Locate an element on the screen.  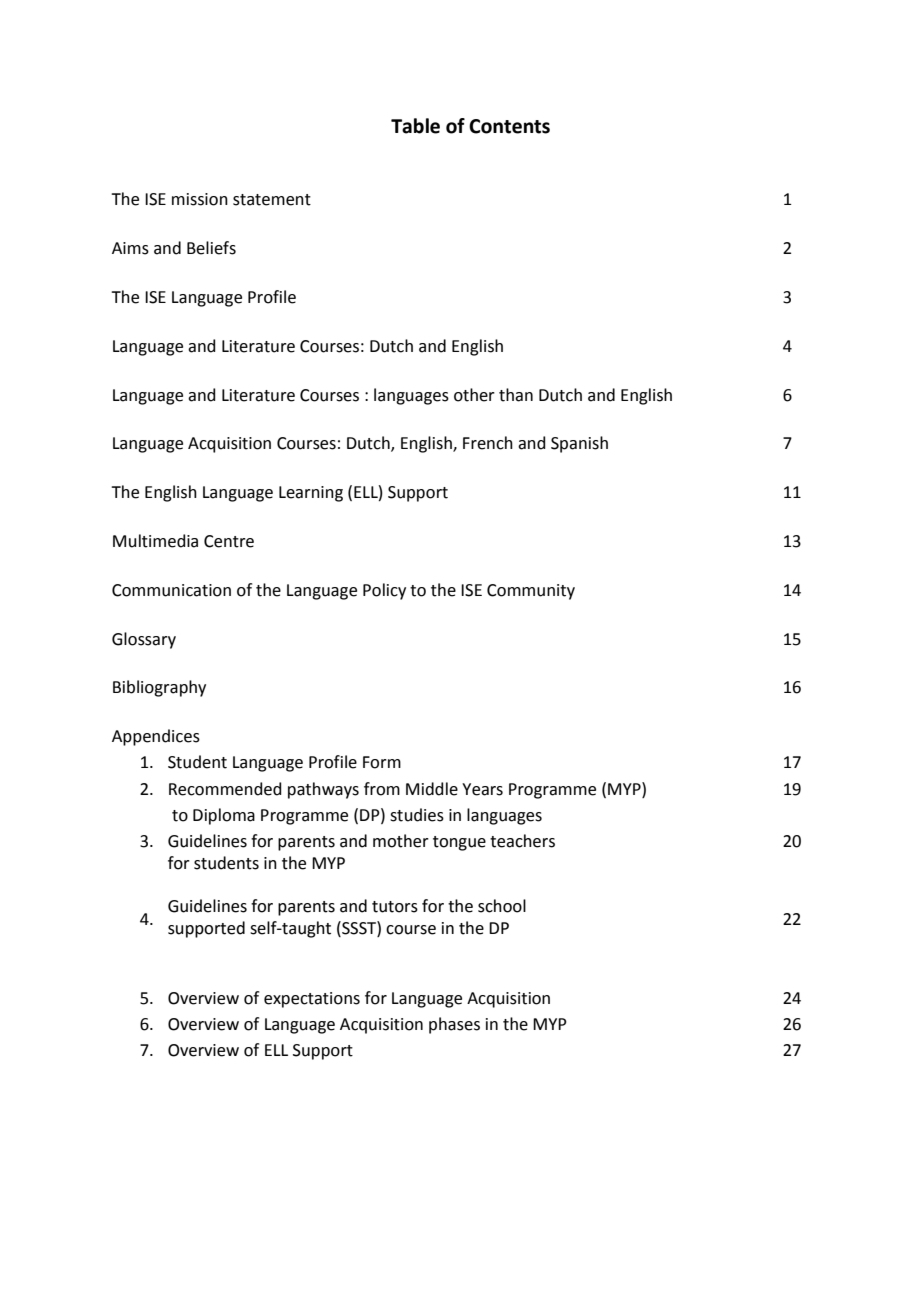
Learning is located at coordinates (311, 494).
